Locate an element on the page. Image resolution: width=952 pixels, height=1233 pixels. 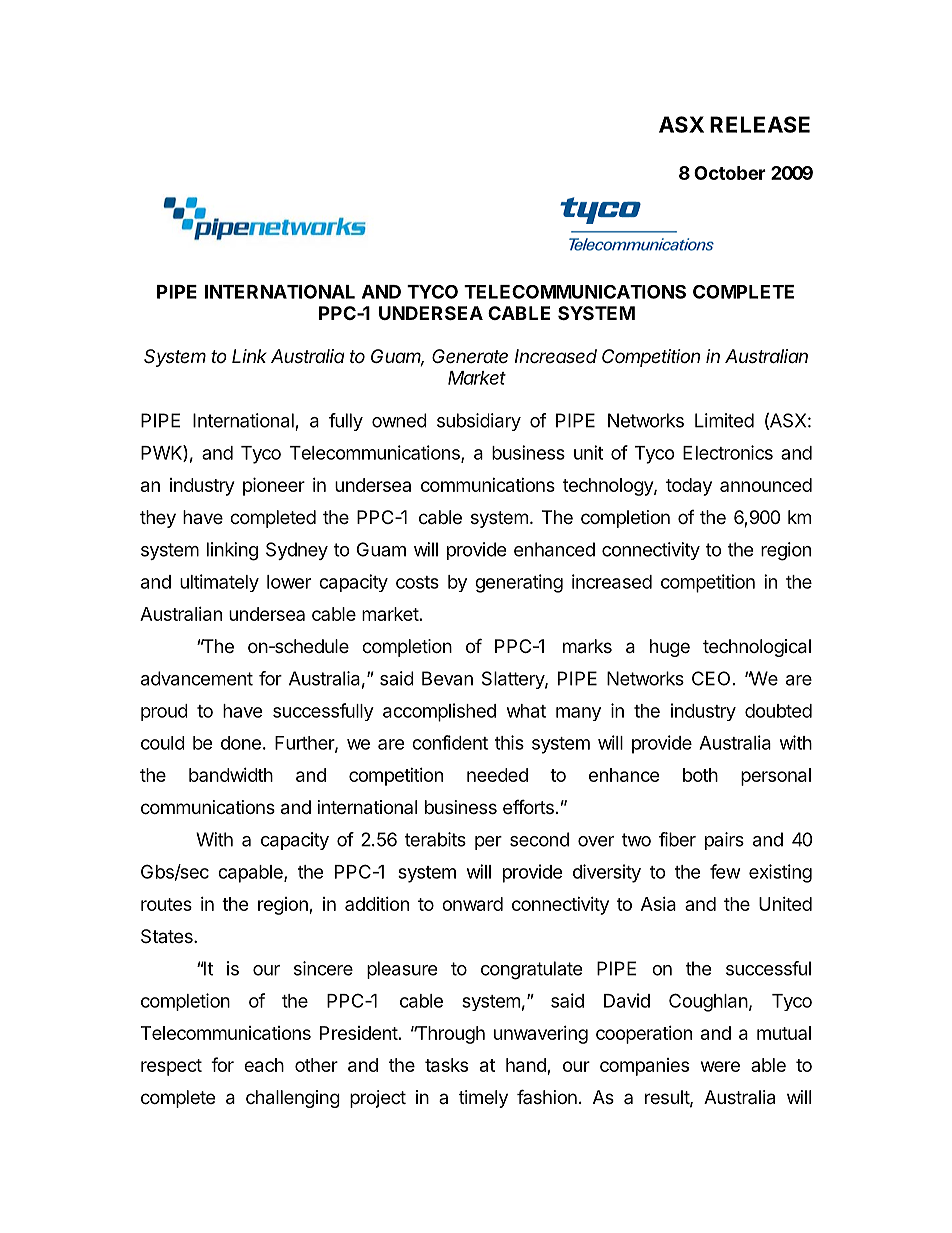
needed is located at coordinates (497, 775).
